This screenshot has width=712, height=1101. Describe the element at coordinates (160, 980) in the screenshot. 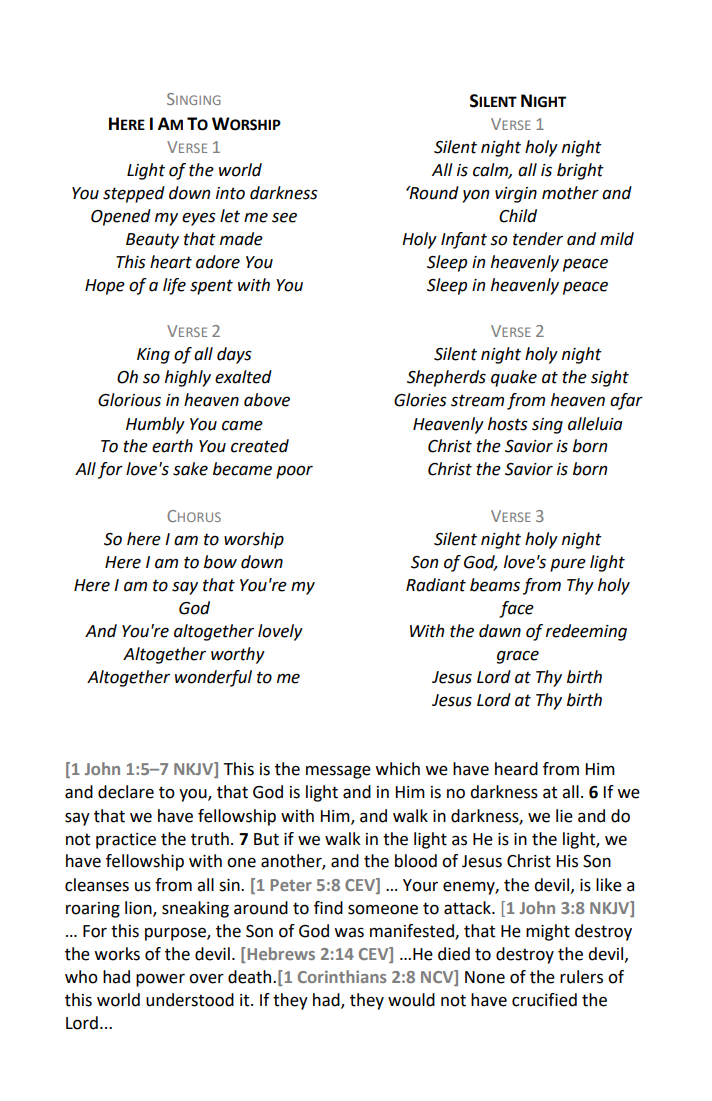

I see `power` at that location.
